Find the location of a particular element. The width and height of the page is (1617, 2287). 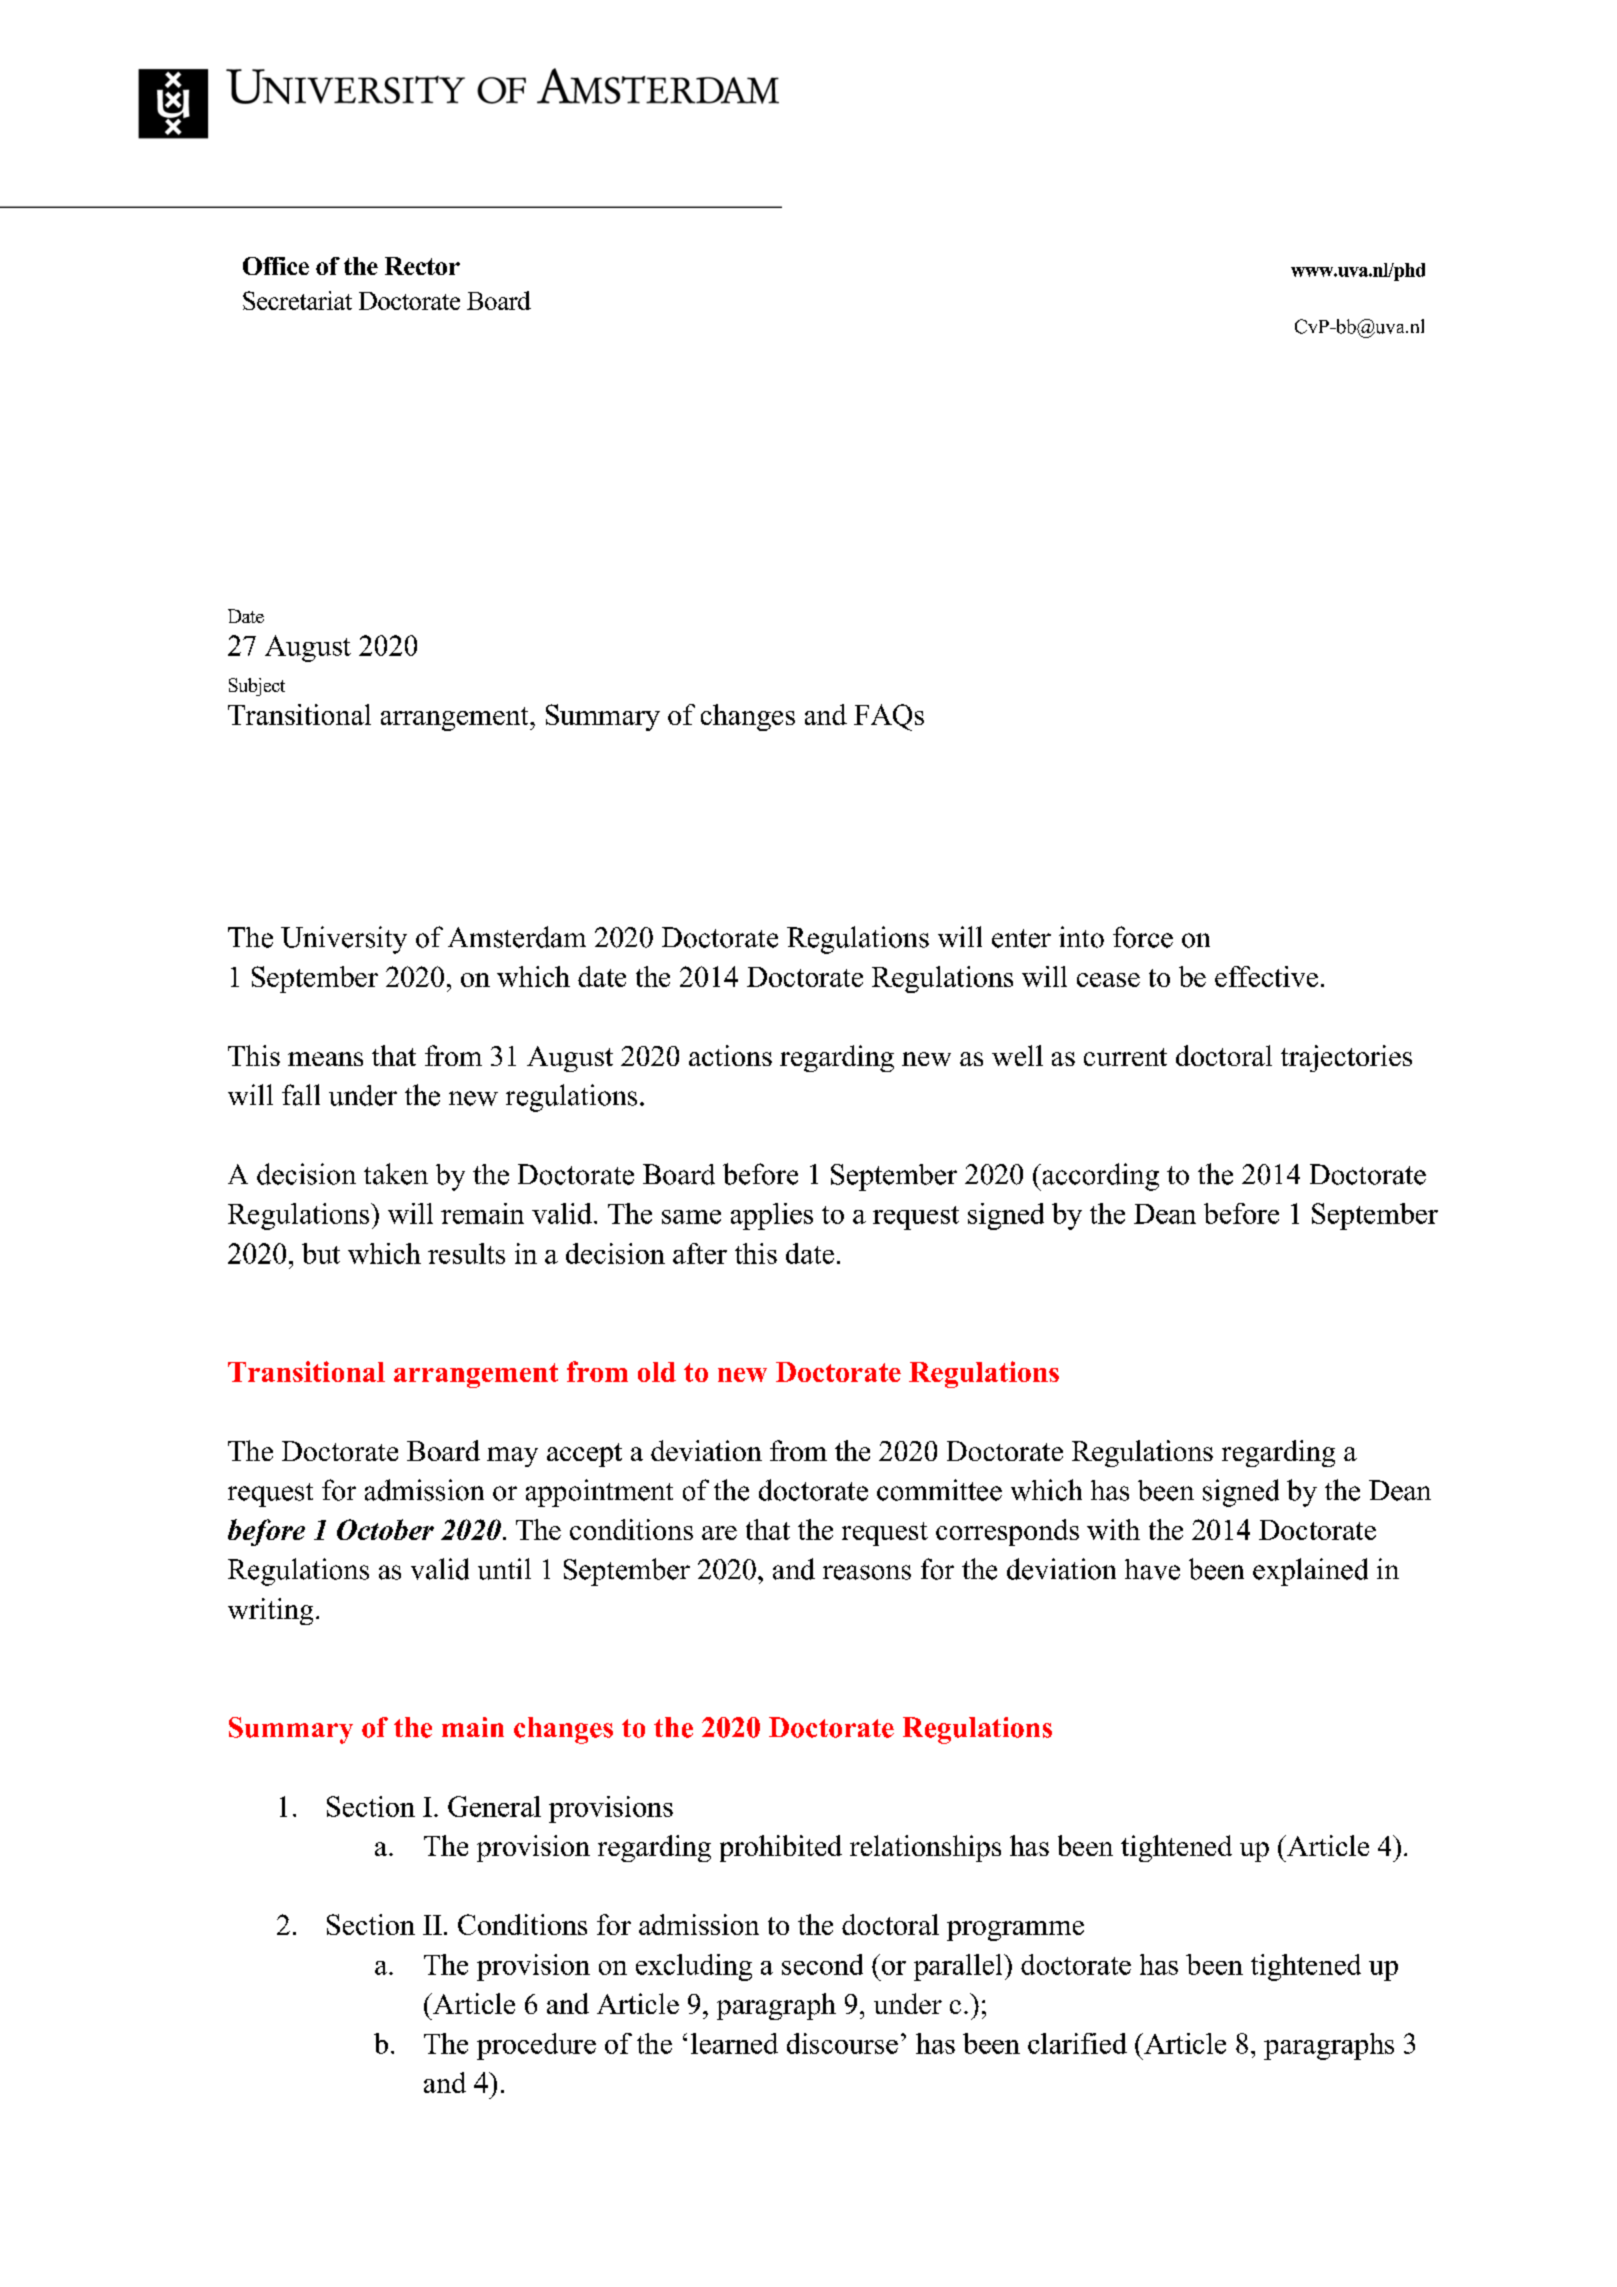

Secretariat is located at coordinates (297, 300).
